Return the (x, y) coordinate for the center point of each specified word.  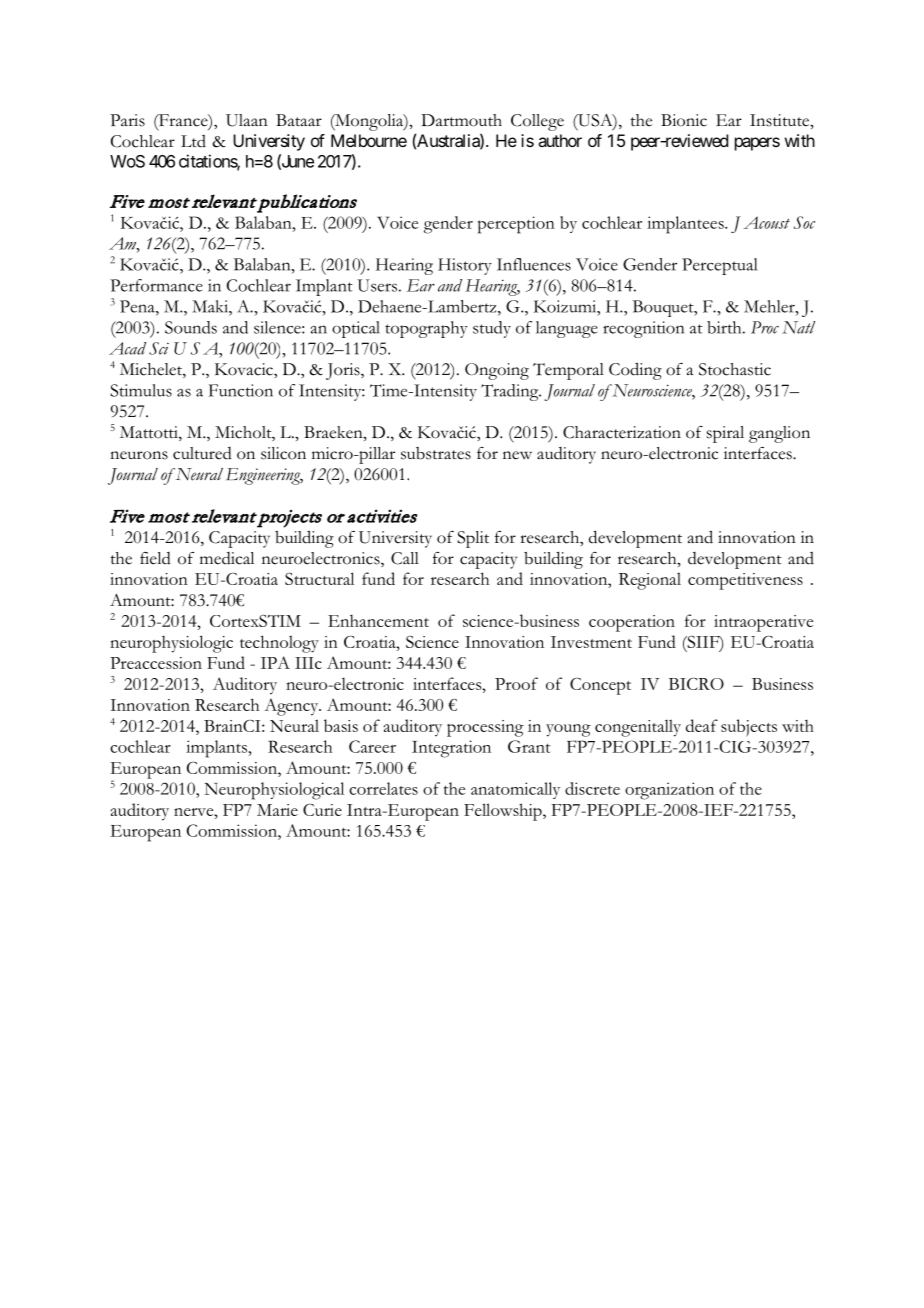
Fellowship (504, 812)
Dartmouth (461, 120)
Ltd (193, 141)
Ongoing (497, 371)
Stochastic (735, 369)
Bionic (684, 120)
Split (473, 539)
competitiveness (745, 581)
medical (227, 558)
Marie (277, 810)
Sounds (191, 327)
